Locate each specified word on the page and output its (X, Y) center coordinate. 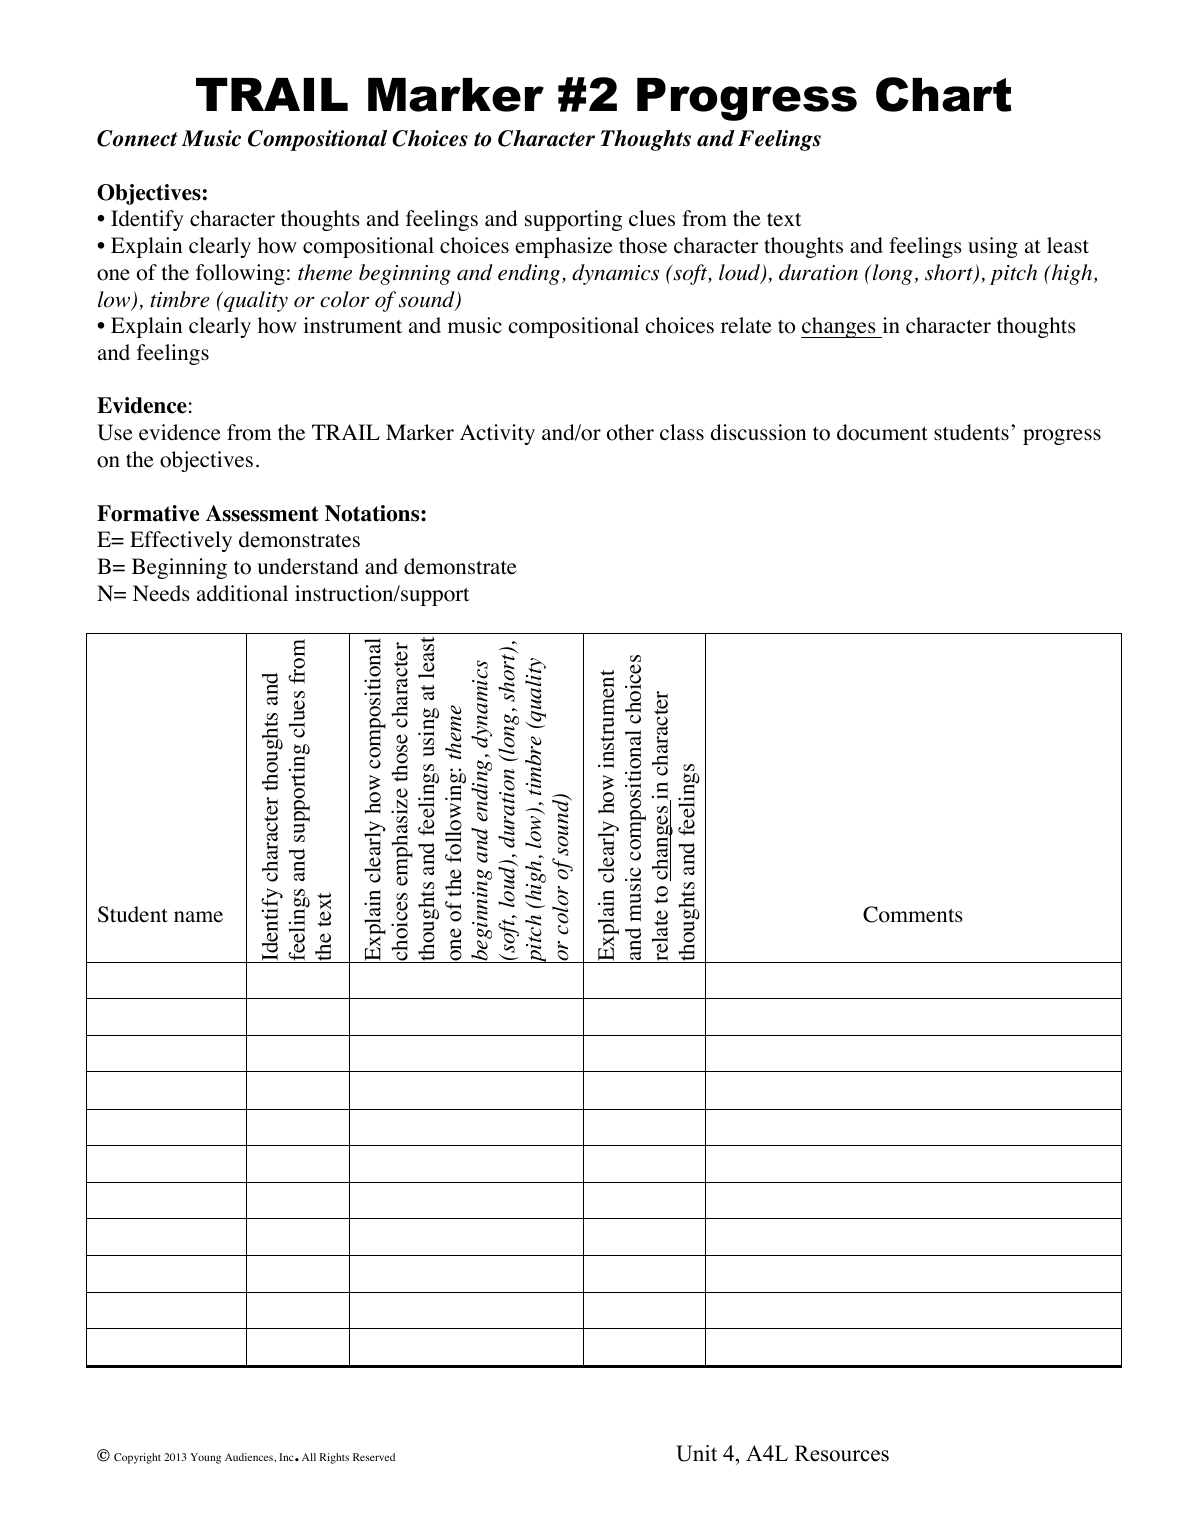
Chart (944, 94)
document (882, 432)
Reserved (374, 1457)
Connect (137, 138)
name (198, 917)
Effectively (181, 541)
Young (205, 1458)
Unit (696, 1453)
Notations (373, 513)
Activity (497, 434)
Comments (913, 914)
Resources (842, 1453)
